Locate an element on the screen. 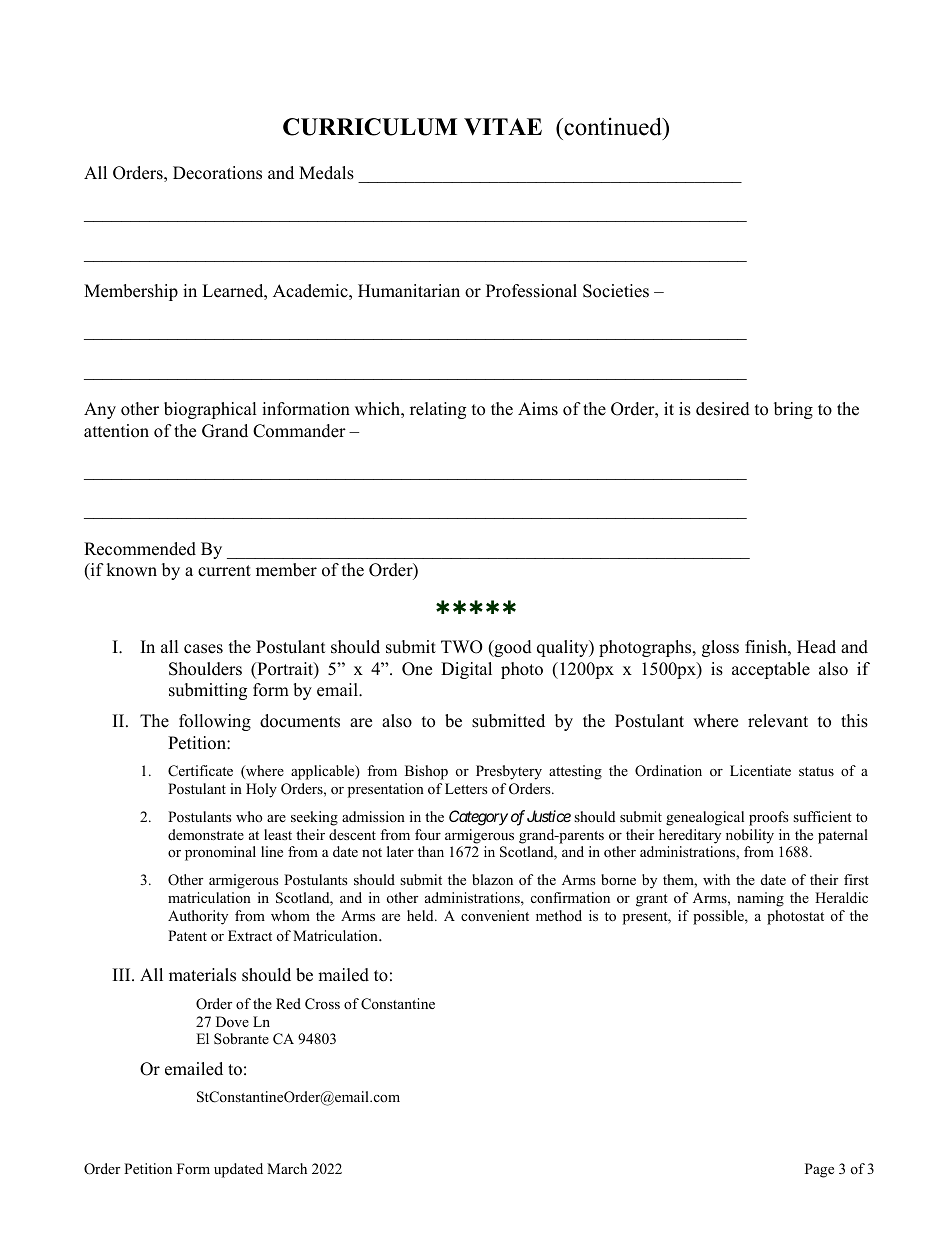 The height and width of the screenshot is (1233, 952). Decorations is located at coordinates (217, 173).
